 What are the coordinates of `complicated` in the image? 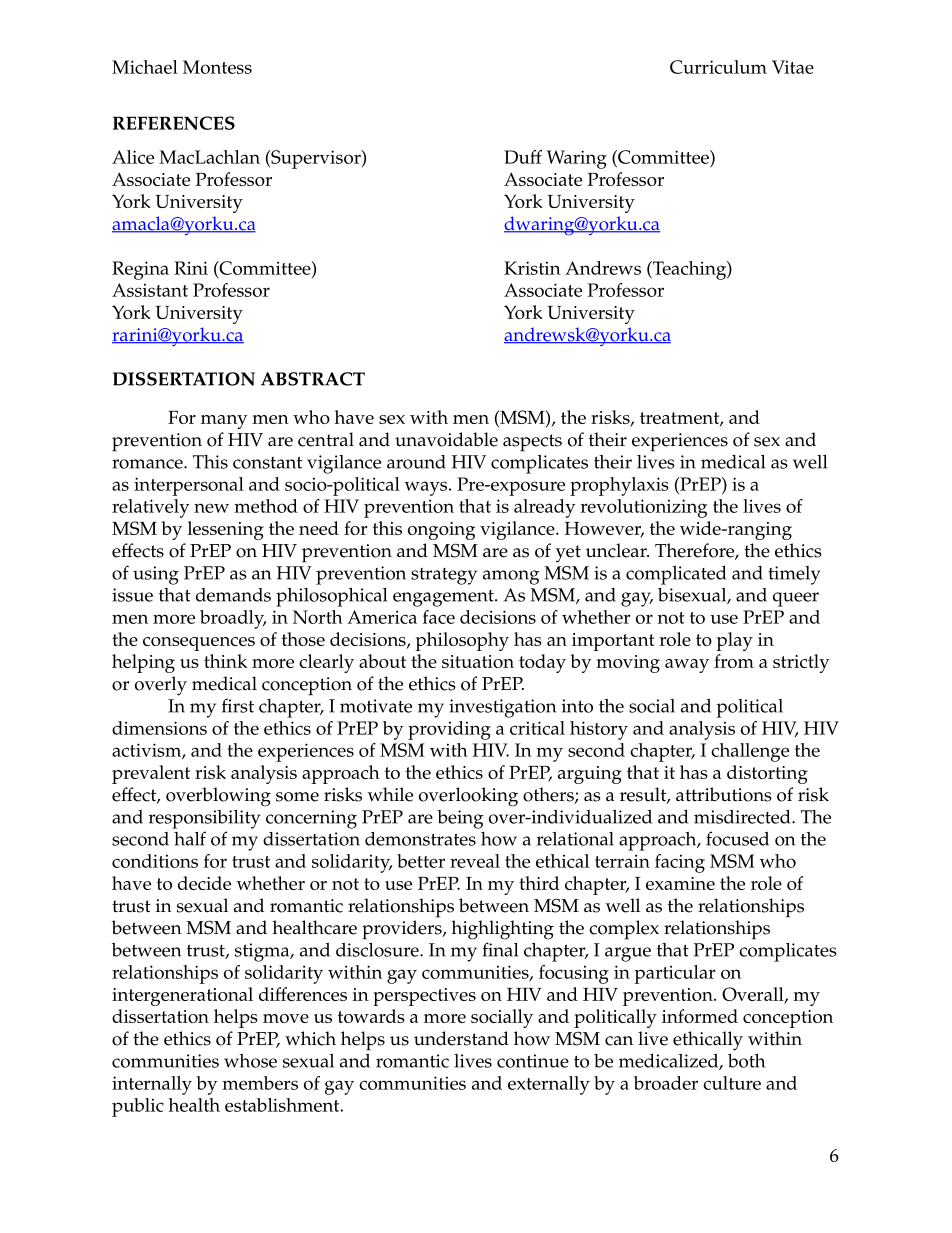 It's located at (676, 575).
